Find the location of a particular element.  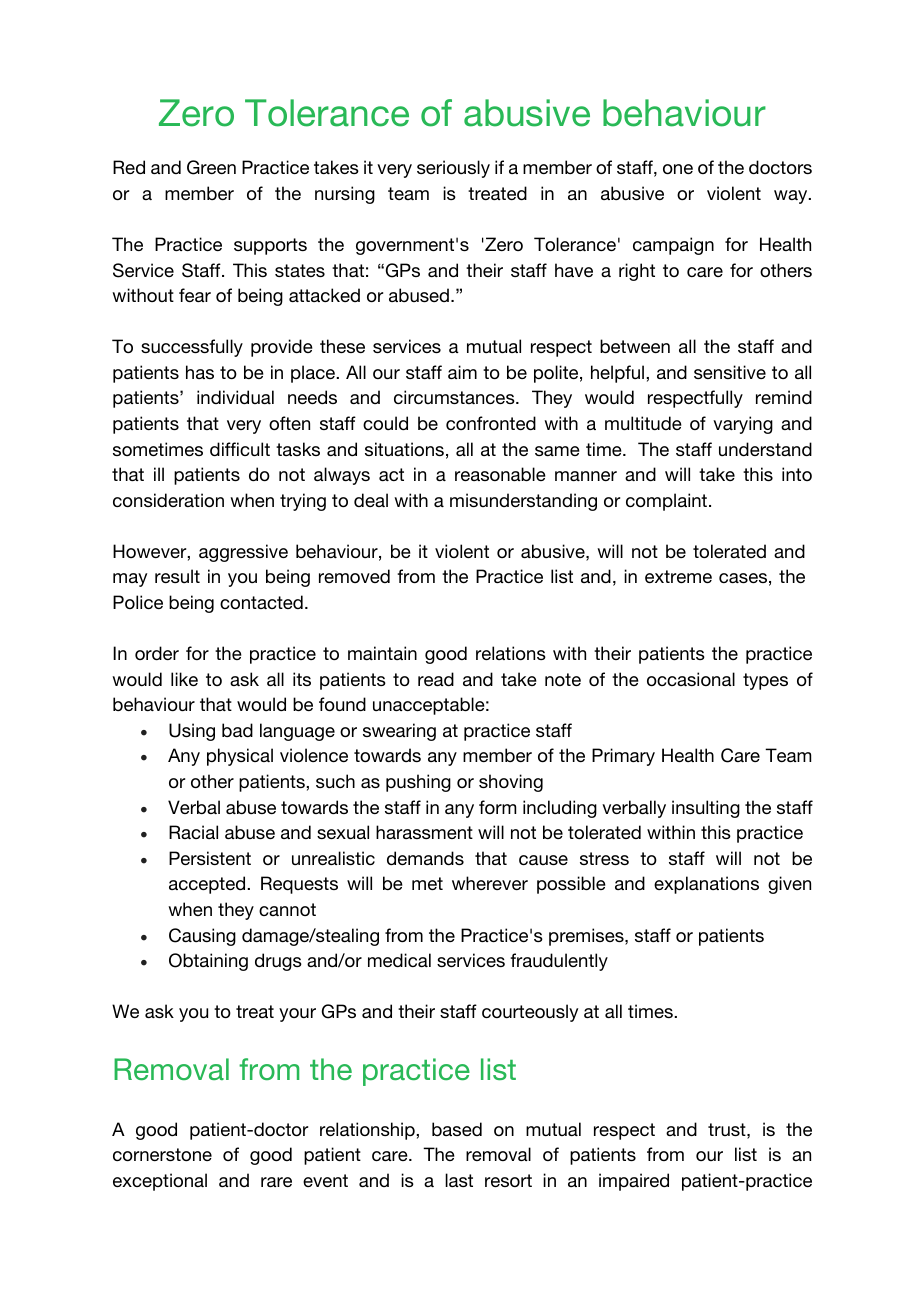

varying is located at coordinates (743, 425).
